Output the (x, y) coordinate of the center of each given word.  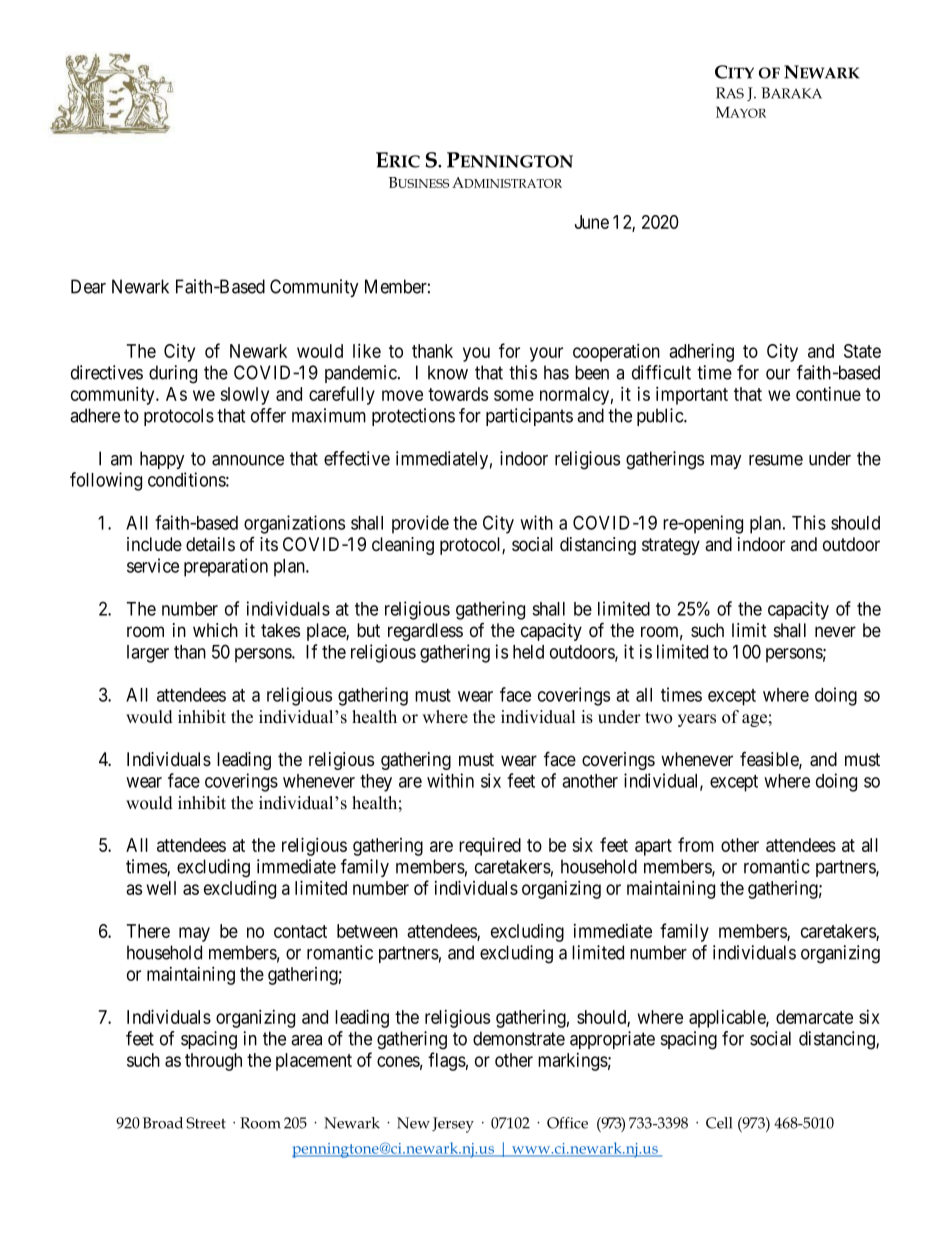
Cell (719, 1123)
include (154, 544)
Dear (88, 286)
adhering (701, 352)
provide (420, 524)
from (696, 844)
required (490, 846)
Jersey (453, 1125)
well (161, 888)
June (592, 222)
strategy (671, 546)
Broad (163, 1123)
